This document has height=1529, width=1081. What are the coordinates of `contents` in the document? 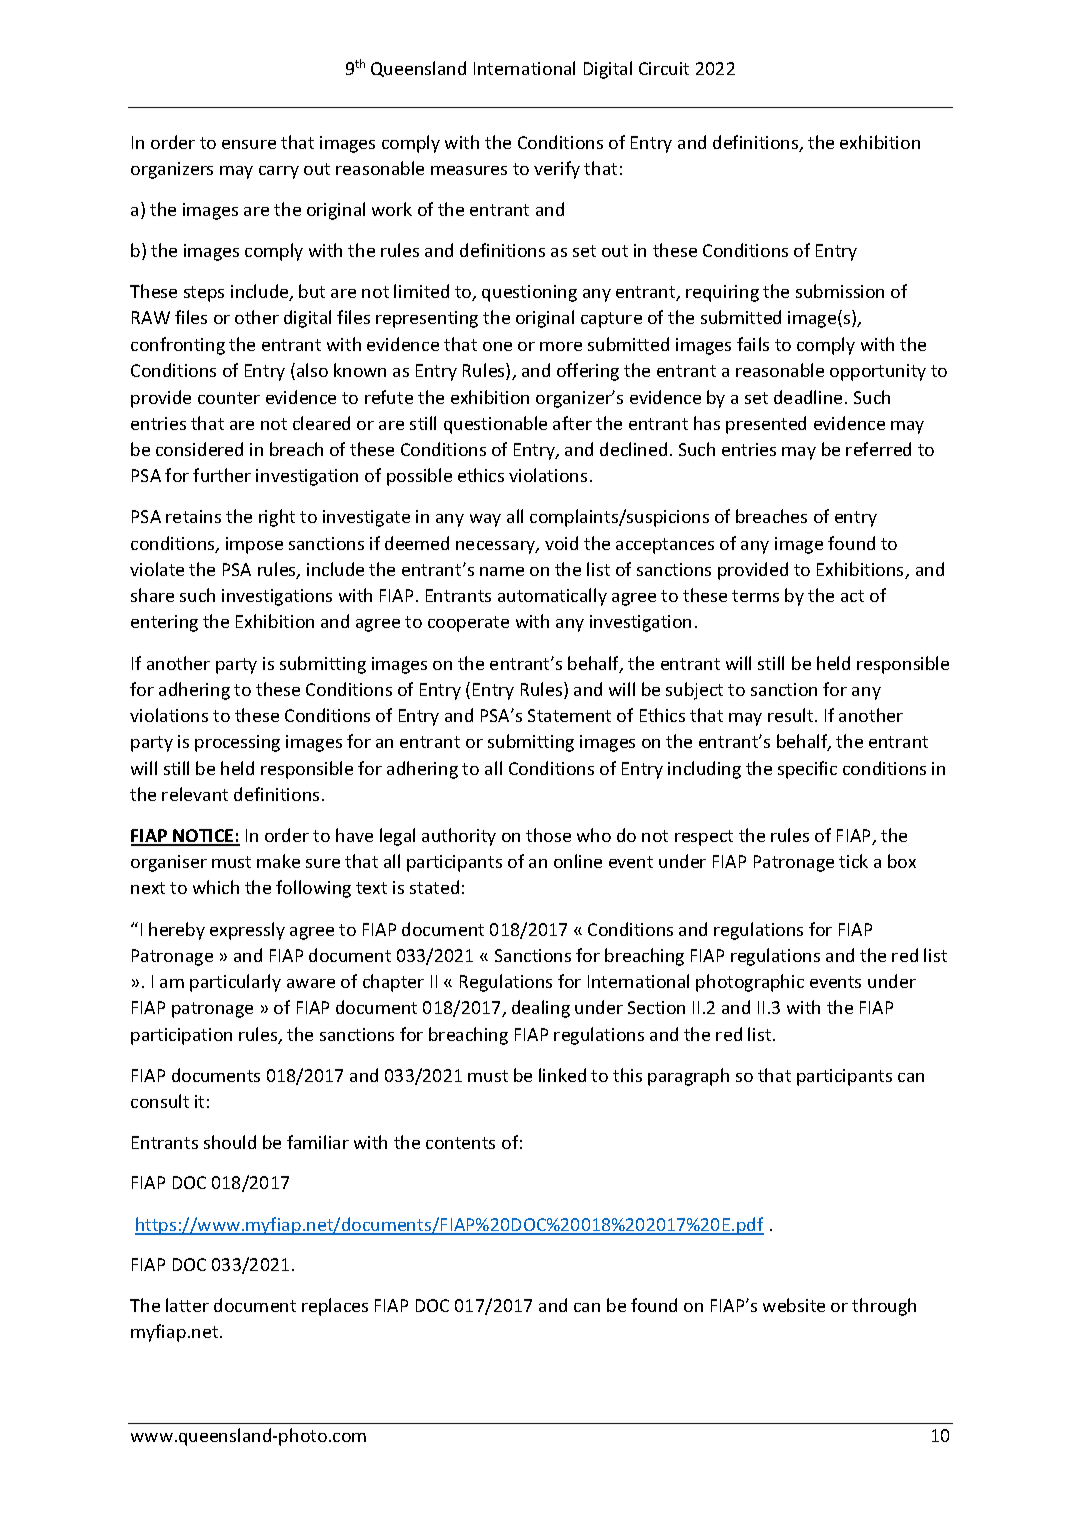 It's located at (460, 1143).
